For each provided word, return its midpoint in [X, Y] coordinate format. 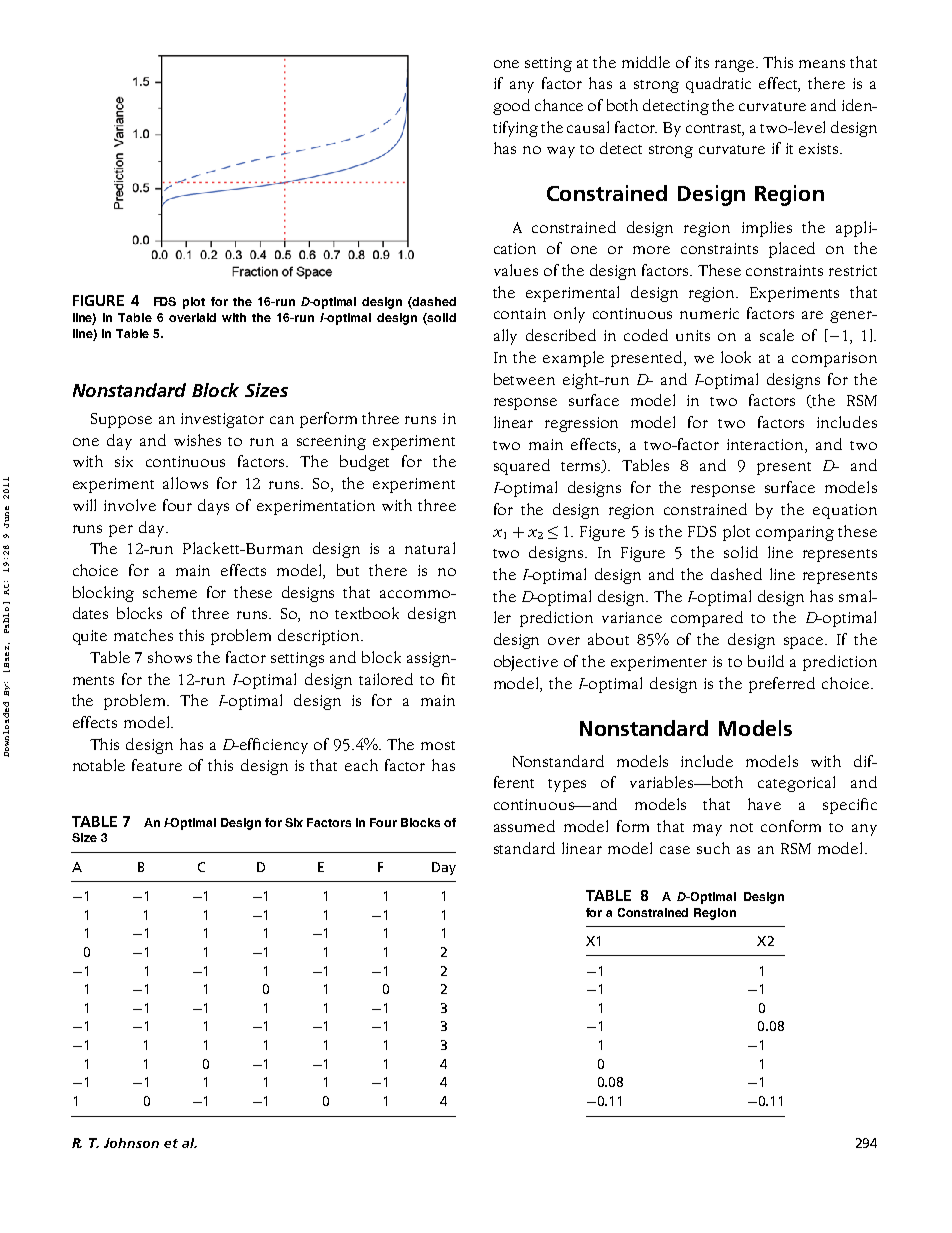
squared [522, 467]
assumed [524, 826]
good [511, 107]
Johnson [131, 1143]
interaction [766, 444]
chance [559, 105]
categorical [796, 784]
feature [157, 765]
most [438, 745]
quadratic [718, 85]
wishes [197, 440]
